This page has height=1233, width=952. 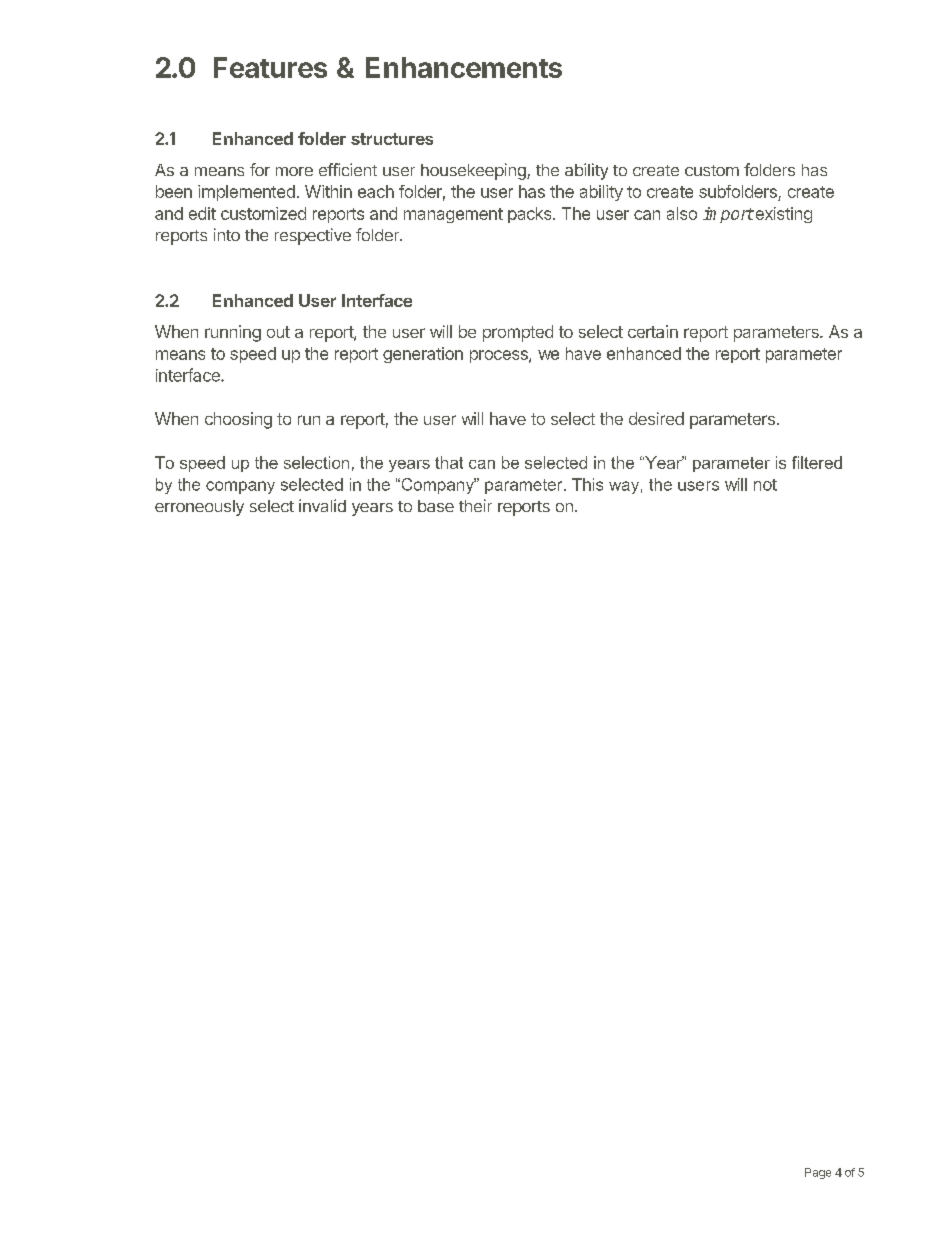 I want to click on their, so click(x=475, y=505).
